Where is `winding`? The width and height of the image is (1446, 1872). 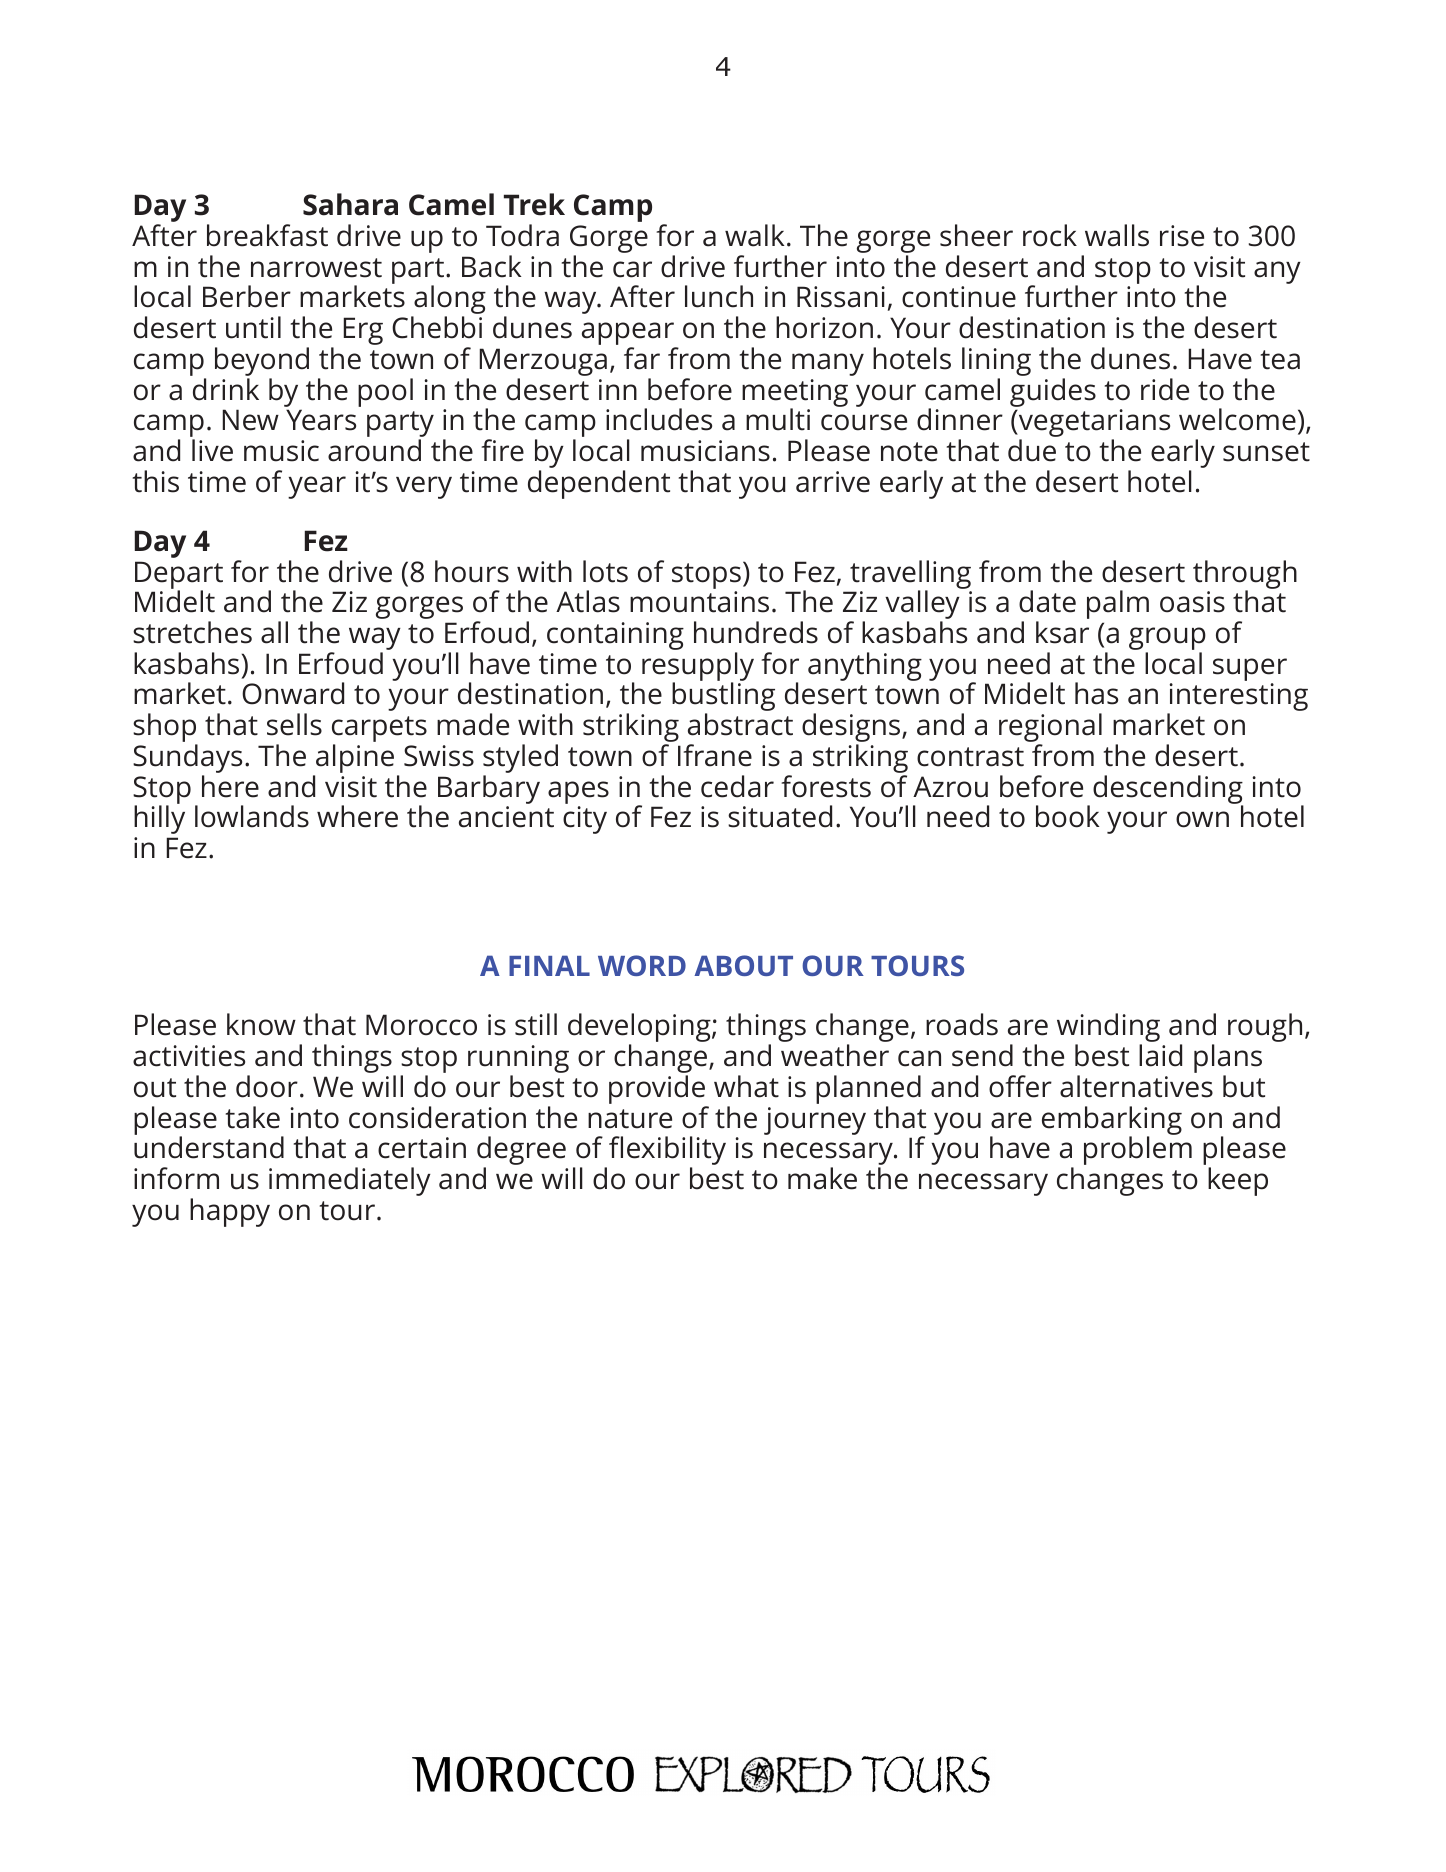
winding is located at coordinates (1108, 1029).
